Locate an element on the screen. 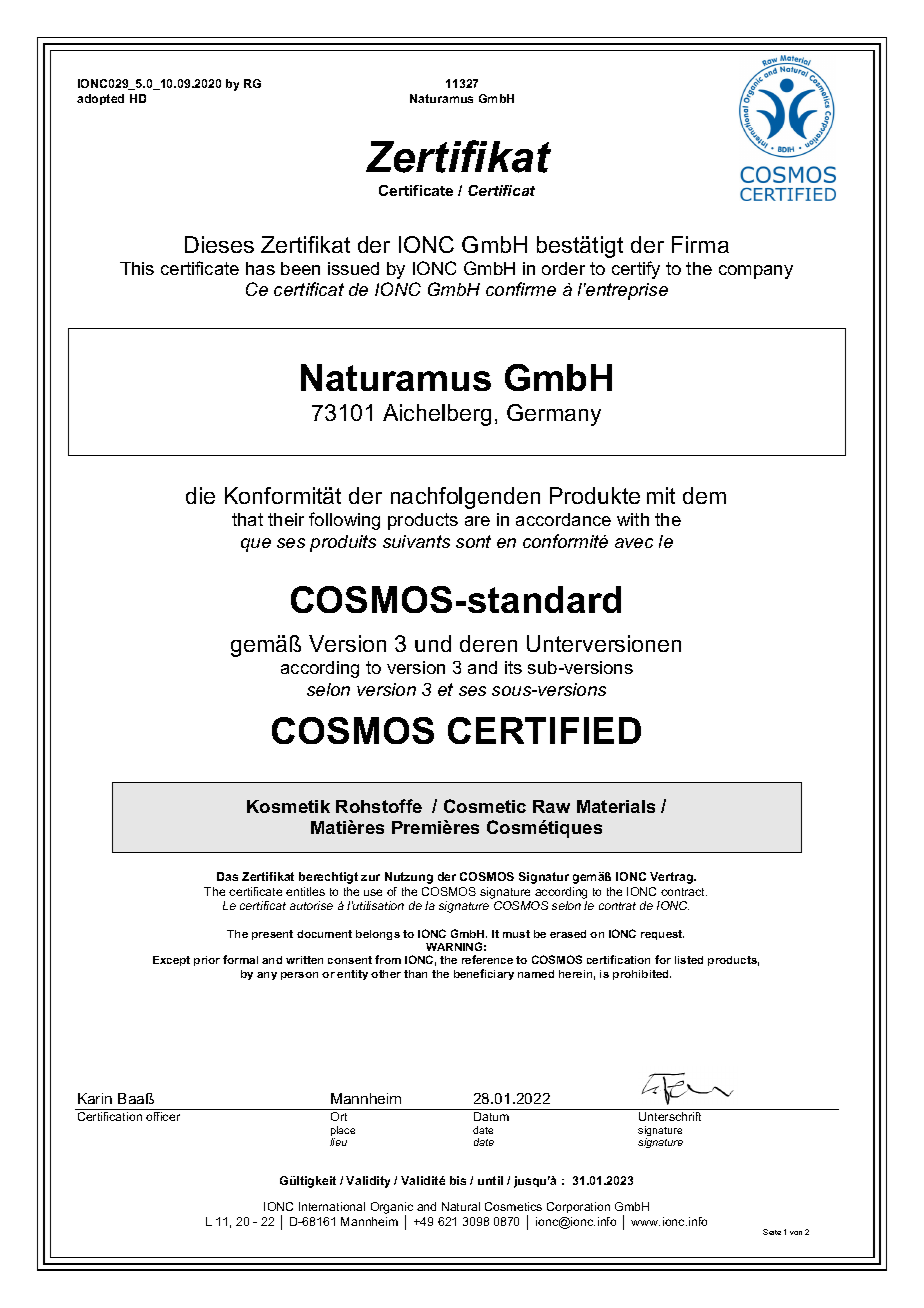 This screenshot has width=924, height=1308. zur is located at coordinates (370, 877).
